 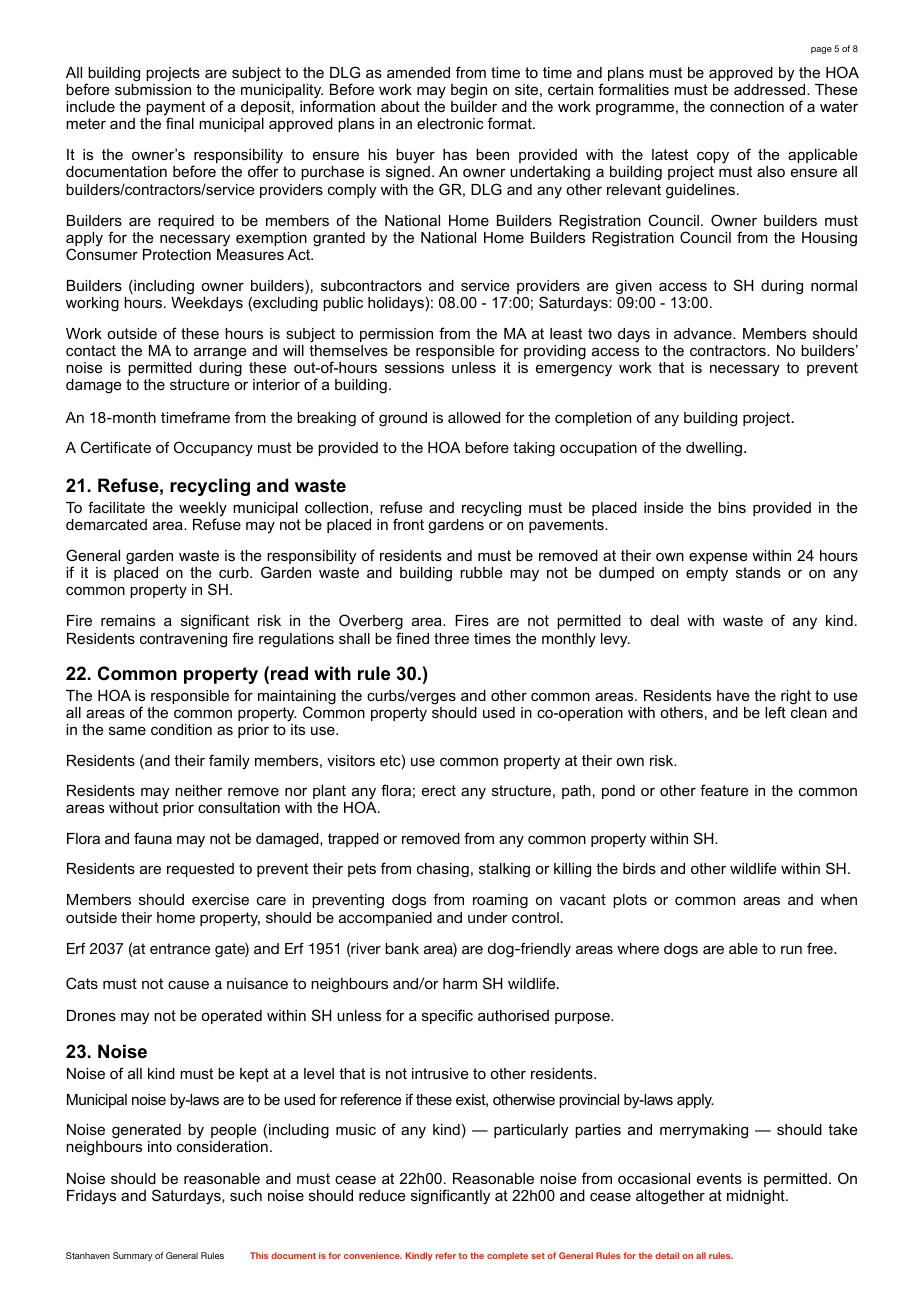 I want to click on fauna, so click(x=153, y=838).
